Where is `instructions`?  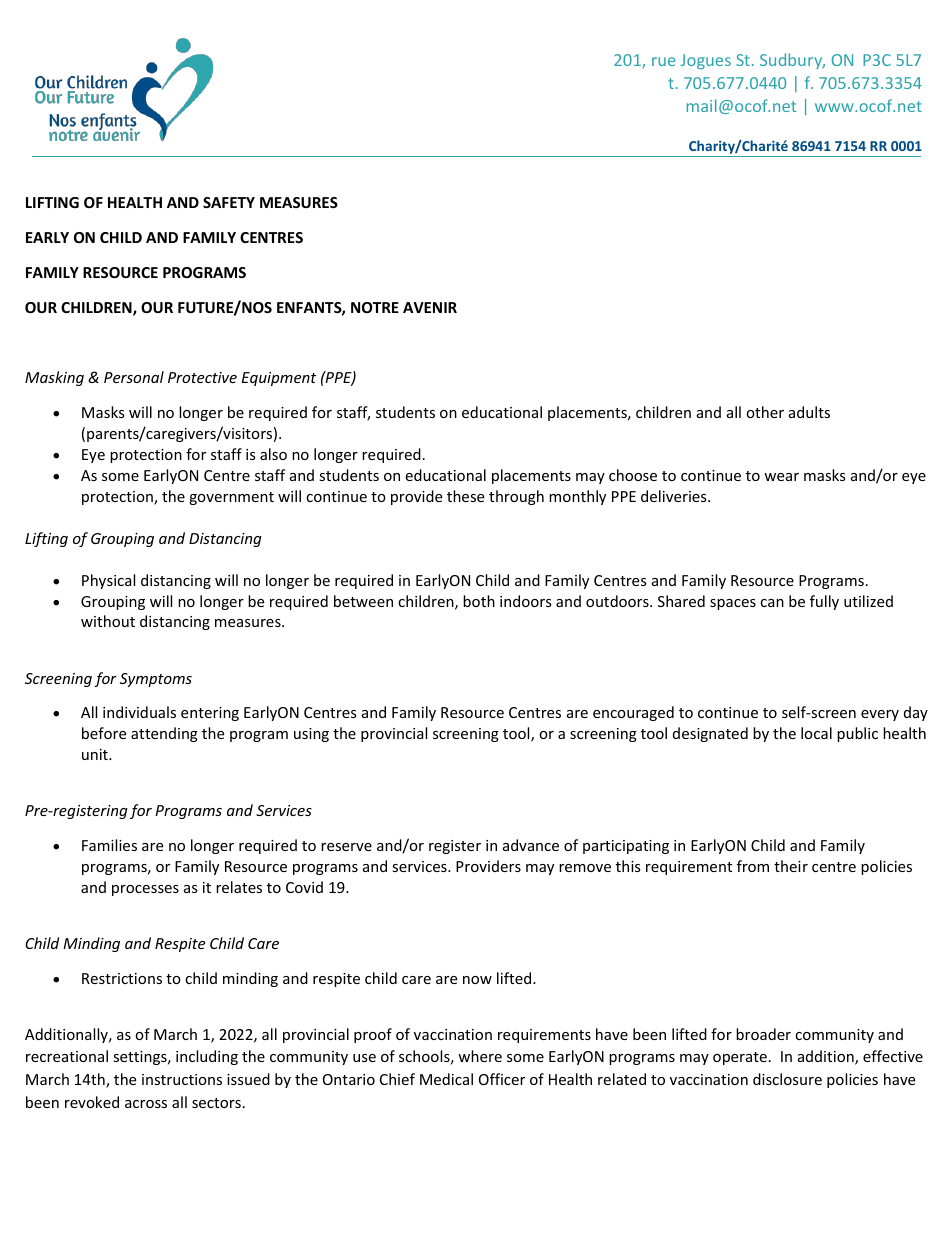 instructions is located at coordinates (182, 1079).
